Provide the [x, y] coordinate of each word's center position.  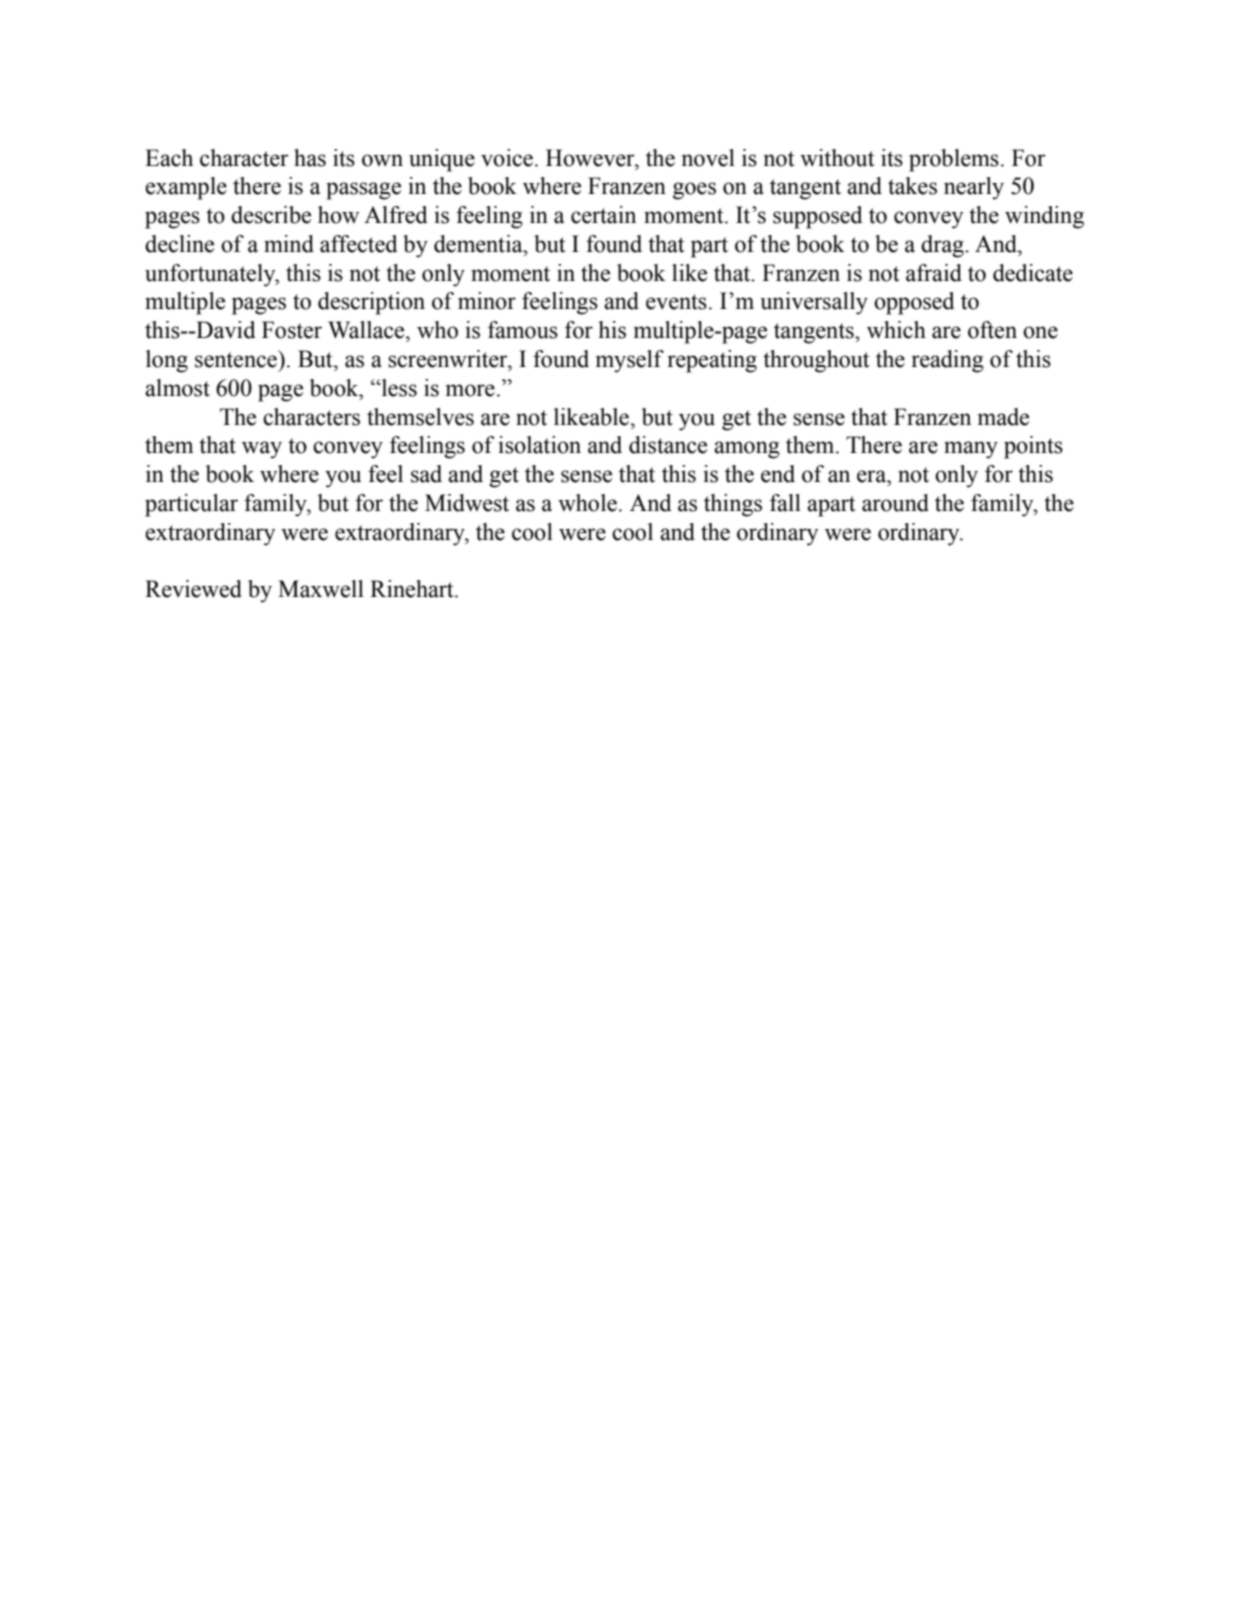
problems [954, 160]
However [591, 158]
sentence [237, 359]
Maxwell [321, 589]
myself [630, 361]
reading [948, 361]
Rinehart [413, 589]
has [310, 158]
